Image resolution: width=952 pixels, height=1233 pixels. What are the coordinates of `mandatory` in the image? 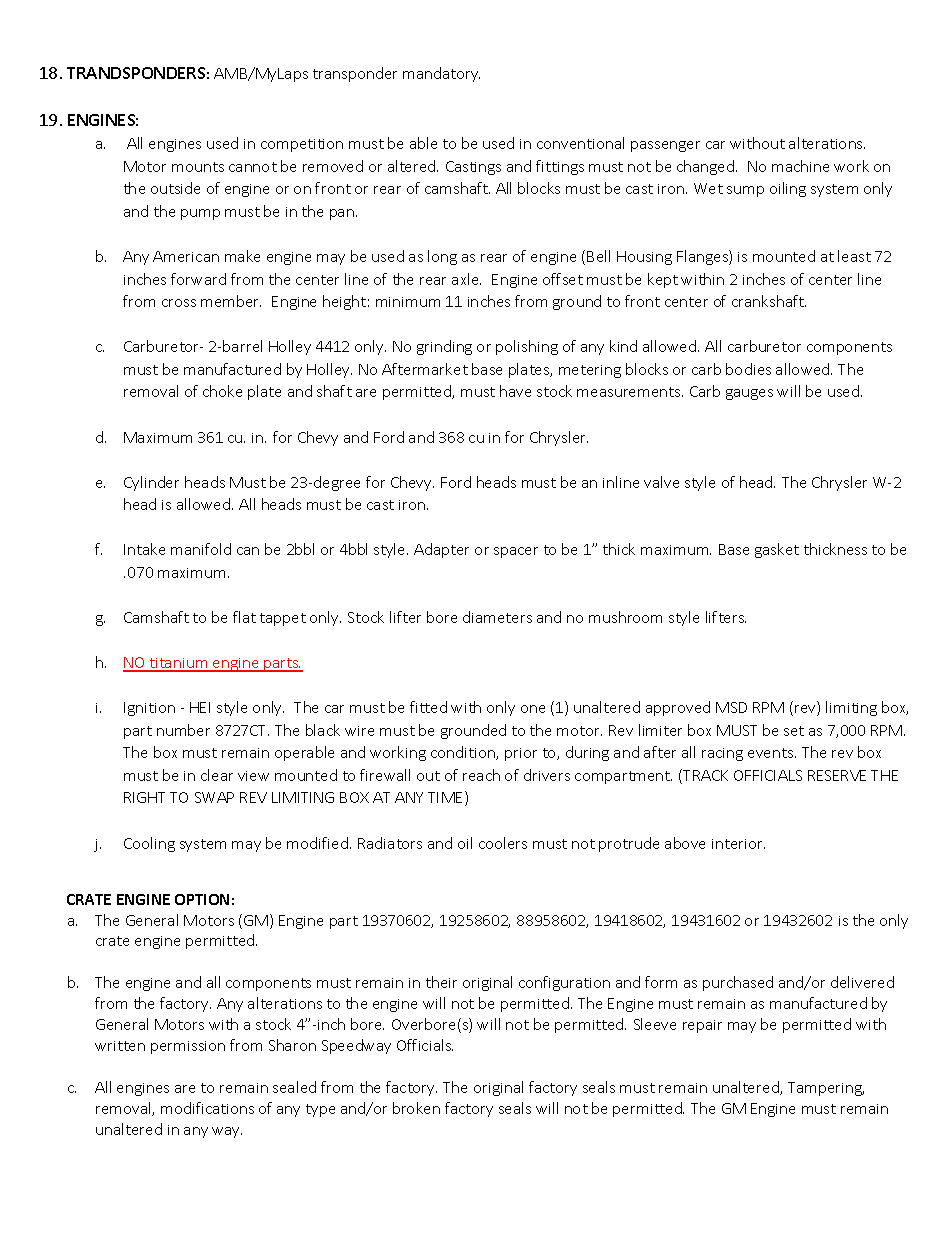 It's located at (441, 74).
